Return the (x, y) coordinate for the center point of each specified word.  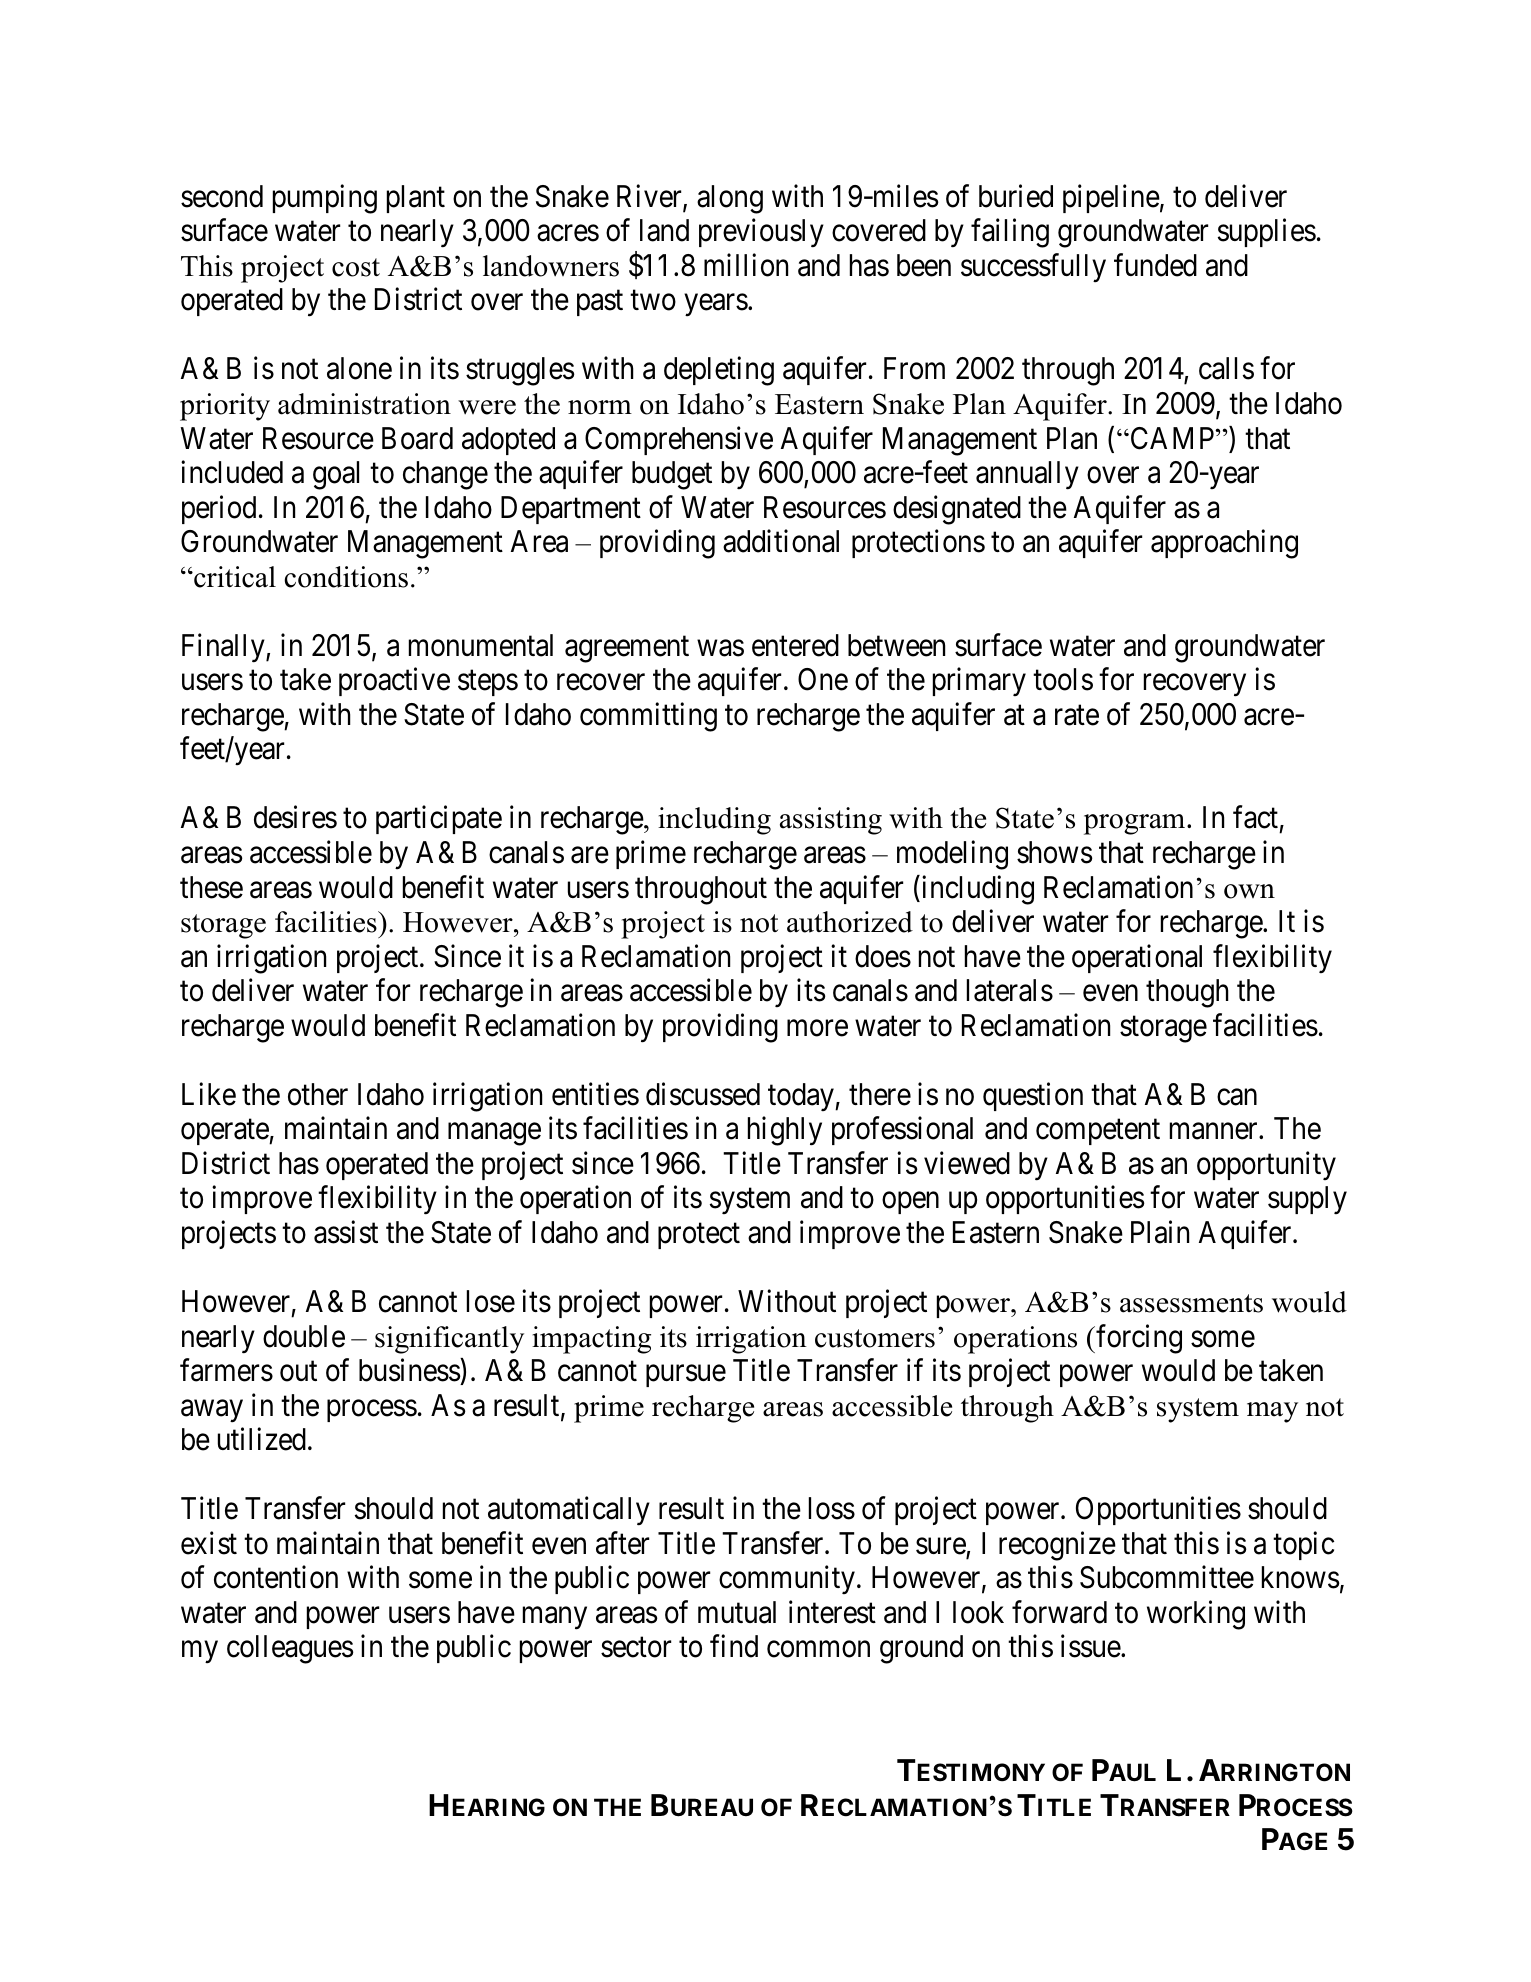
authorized (850, 922)
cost (356, 267)
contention (276, 1577)
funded (1155, 265)
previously (761, 233)
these (211, 887)
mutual (737, 1612)
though (1187, 993)
